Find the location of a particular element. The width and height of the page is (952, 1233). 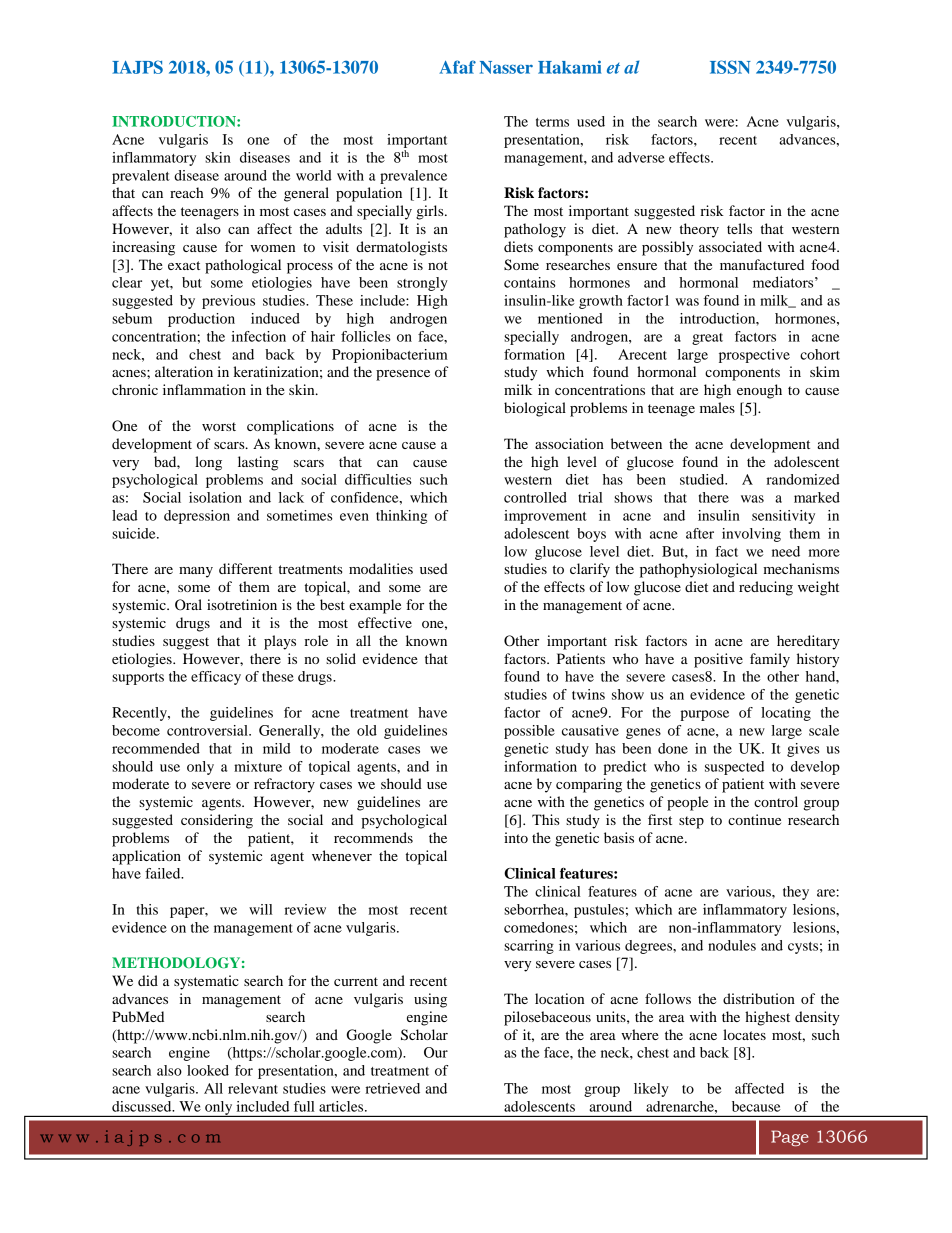

ISSN is located at coordinates (730, 67).
